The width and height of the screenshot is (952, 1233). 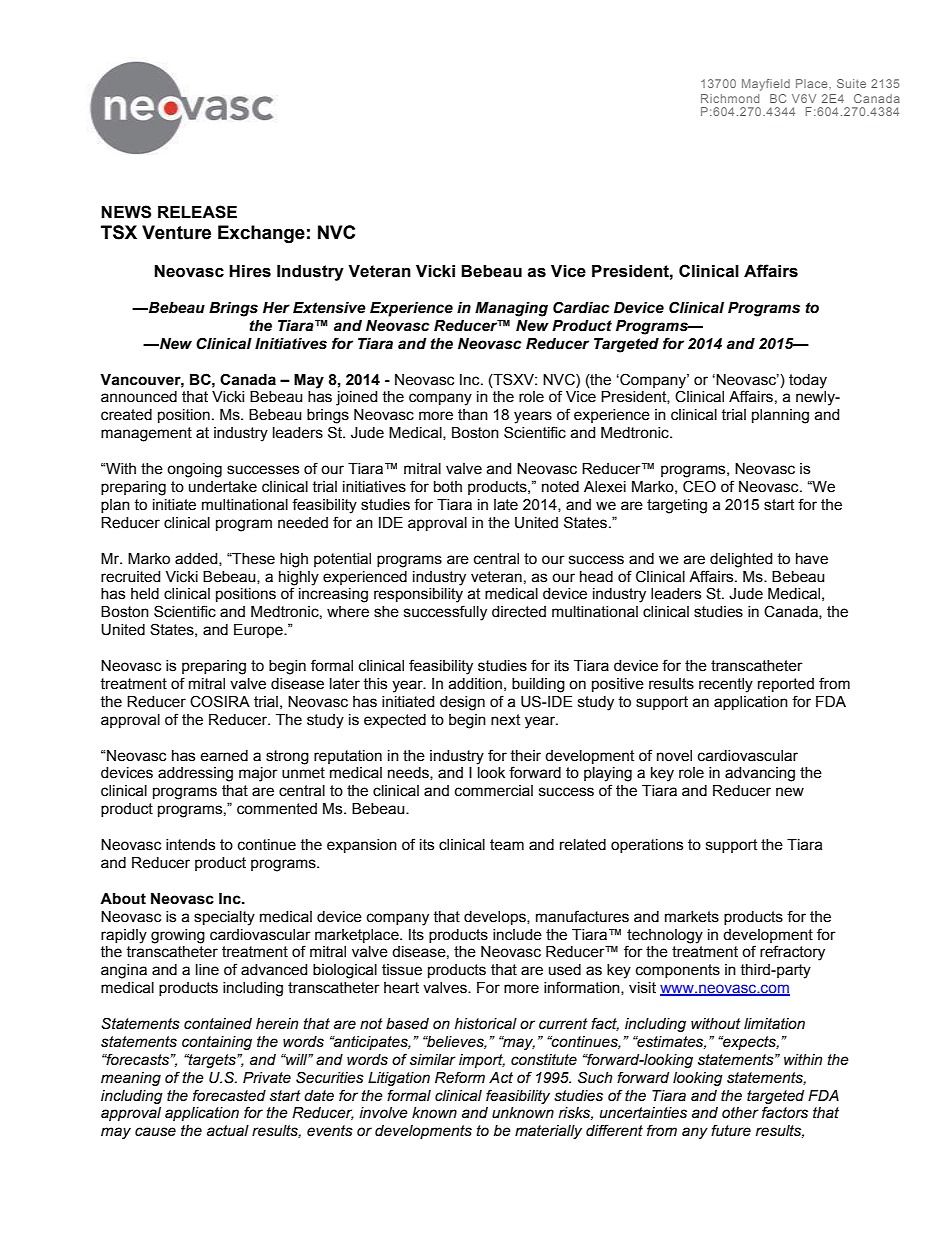 What do you see at coordinates (766, 85) in the screenshot?
I see `Mayfield` at bounding box center [766, 85].
